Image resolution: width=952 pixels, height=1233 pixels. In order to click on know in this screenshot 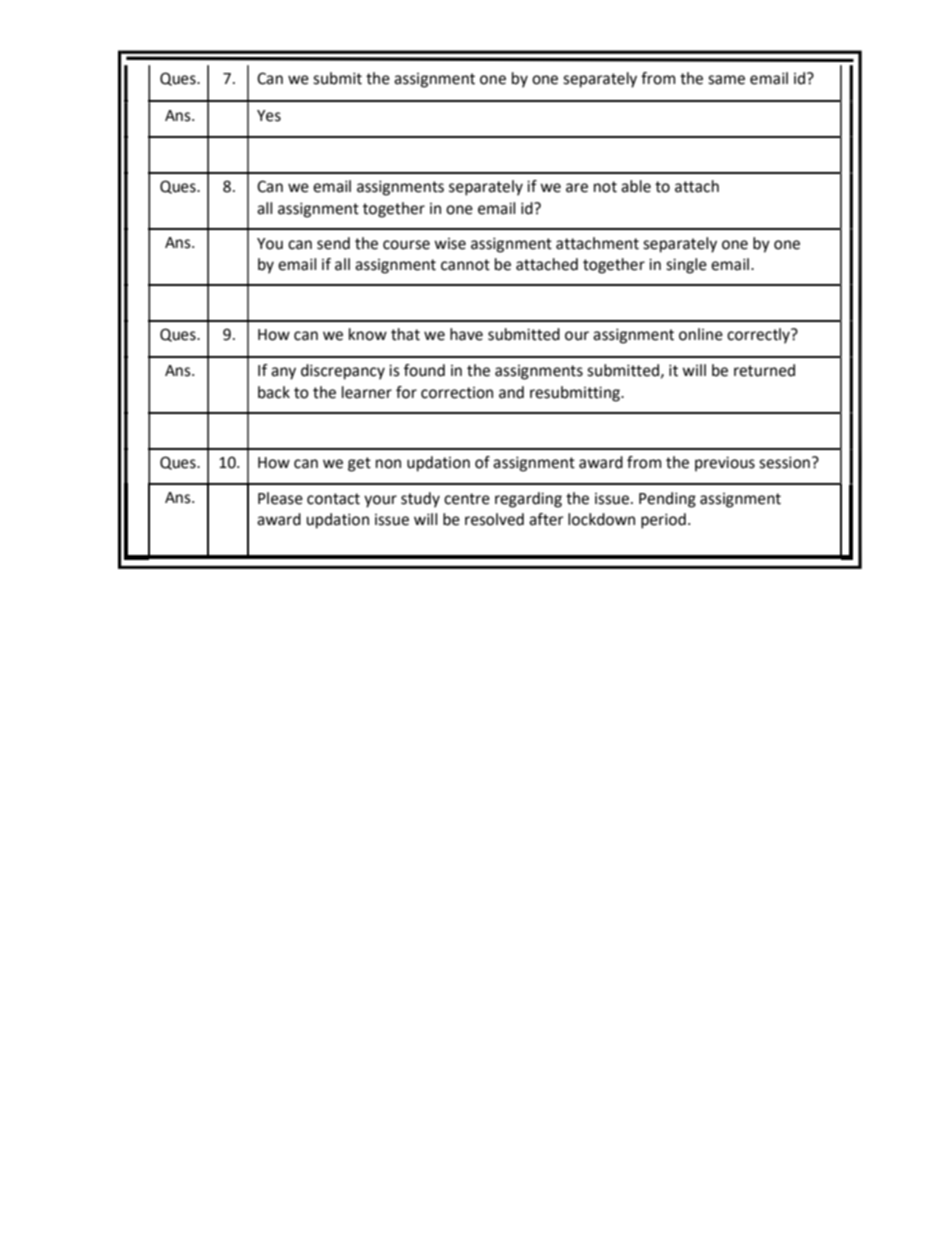, I will do `click(368, 334)`.
